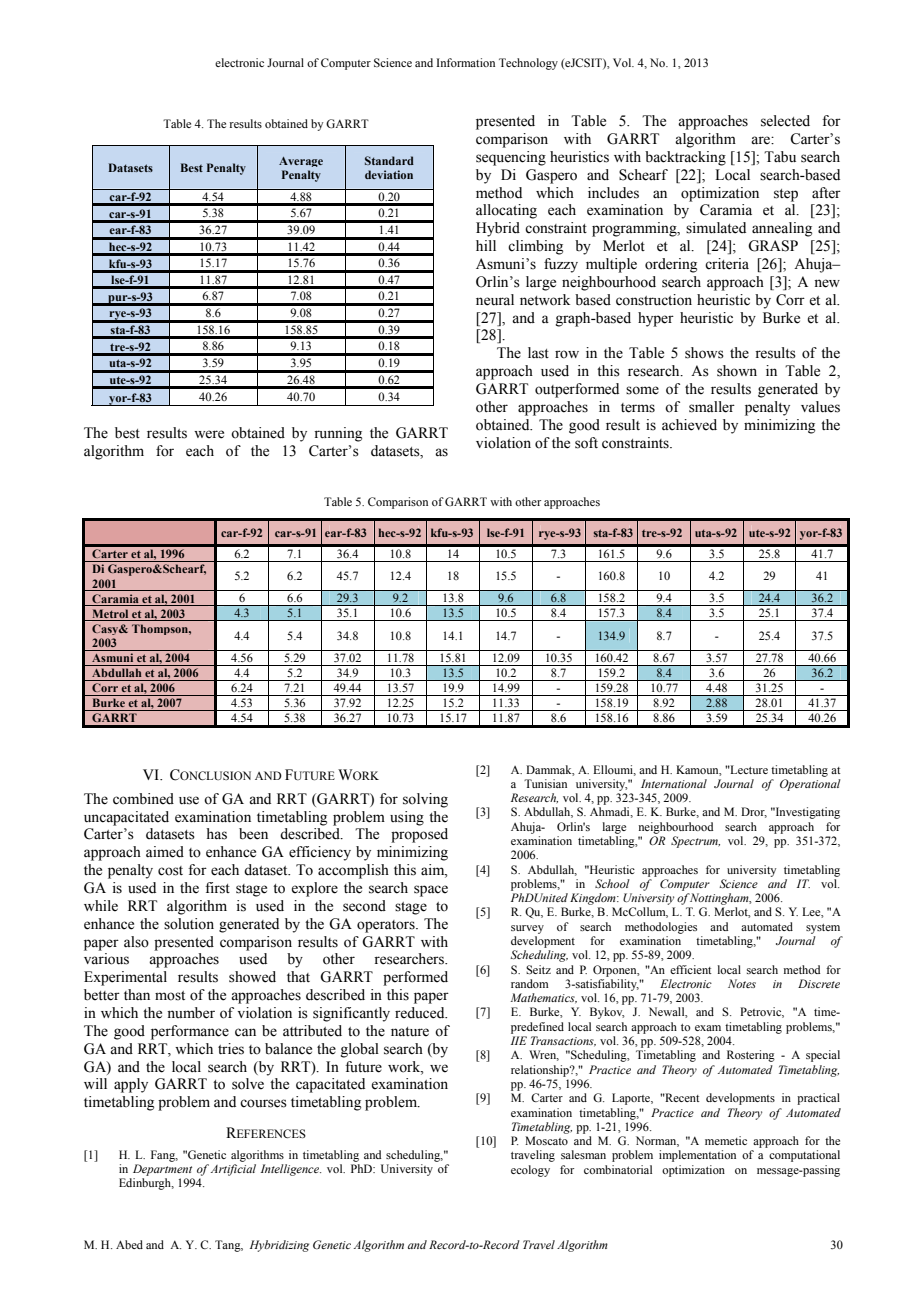 The width and height of the screenshot is (924, 1308). I want to click on were, so click(209, 434).
